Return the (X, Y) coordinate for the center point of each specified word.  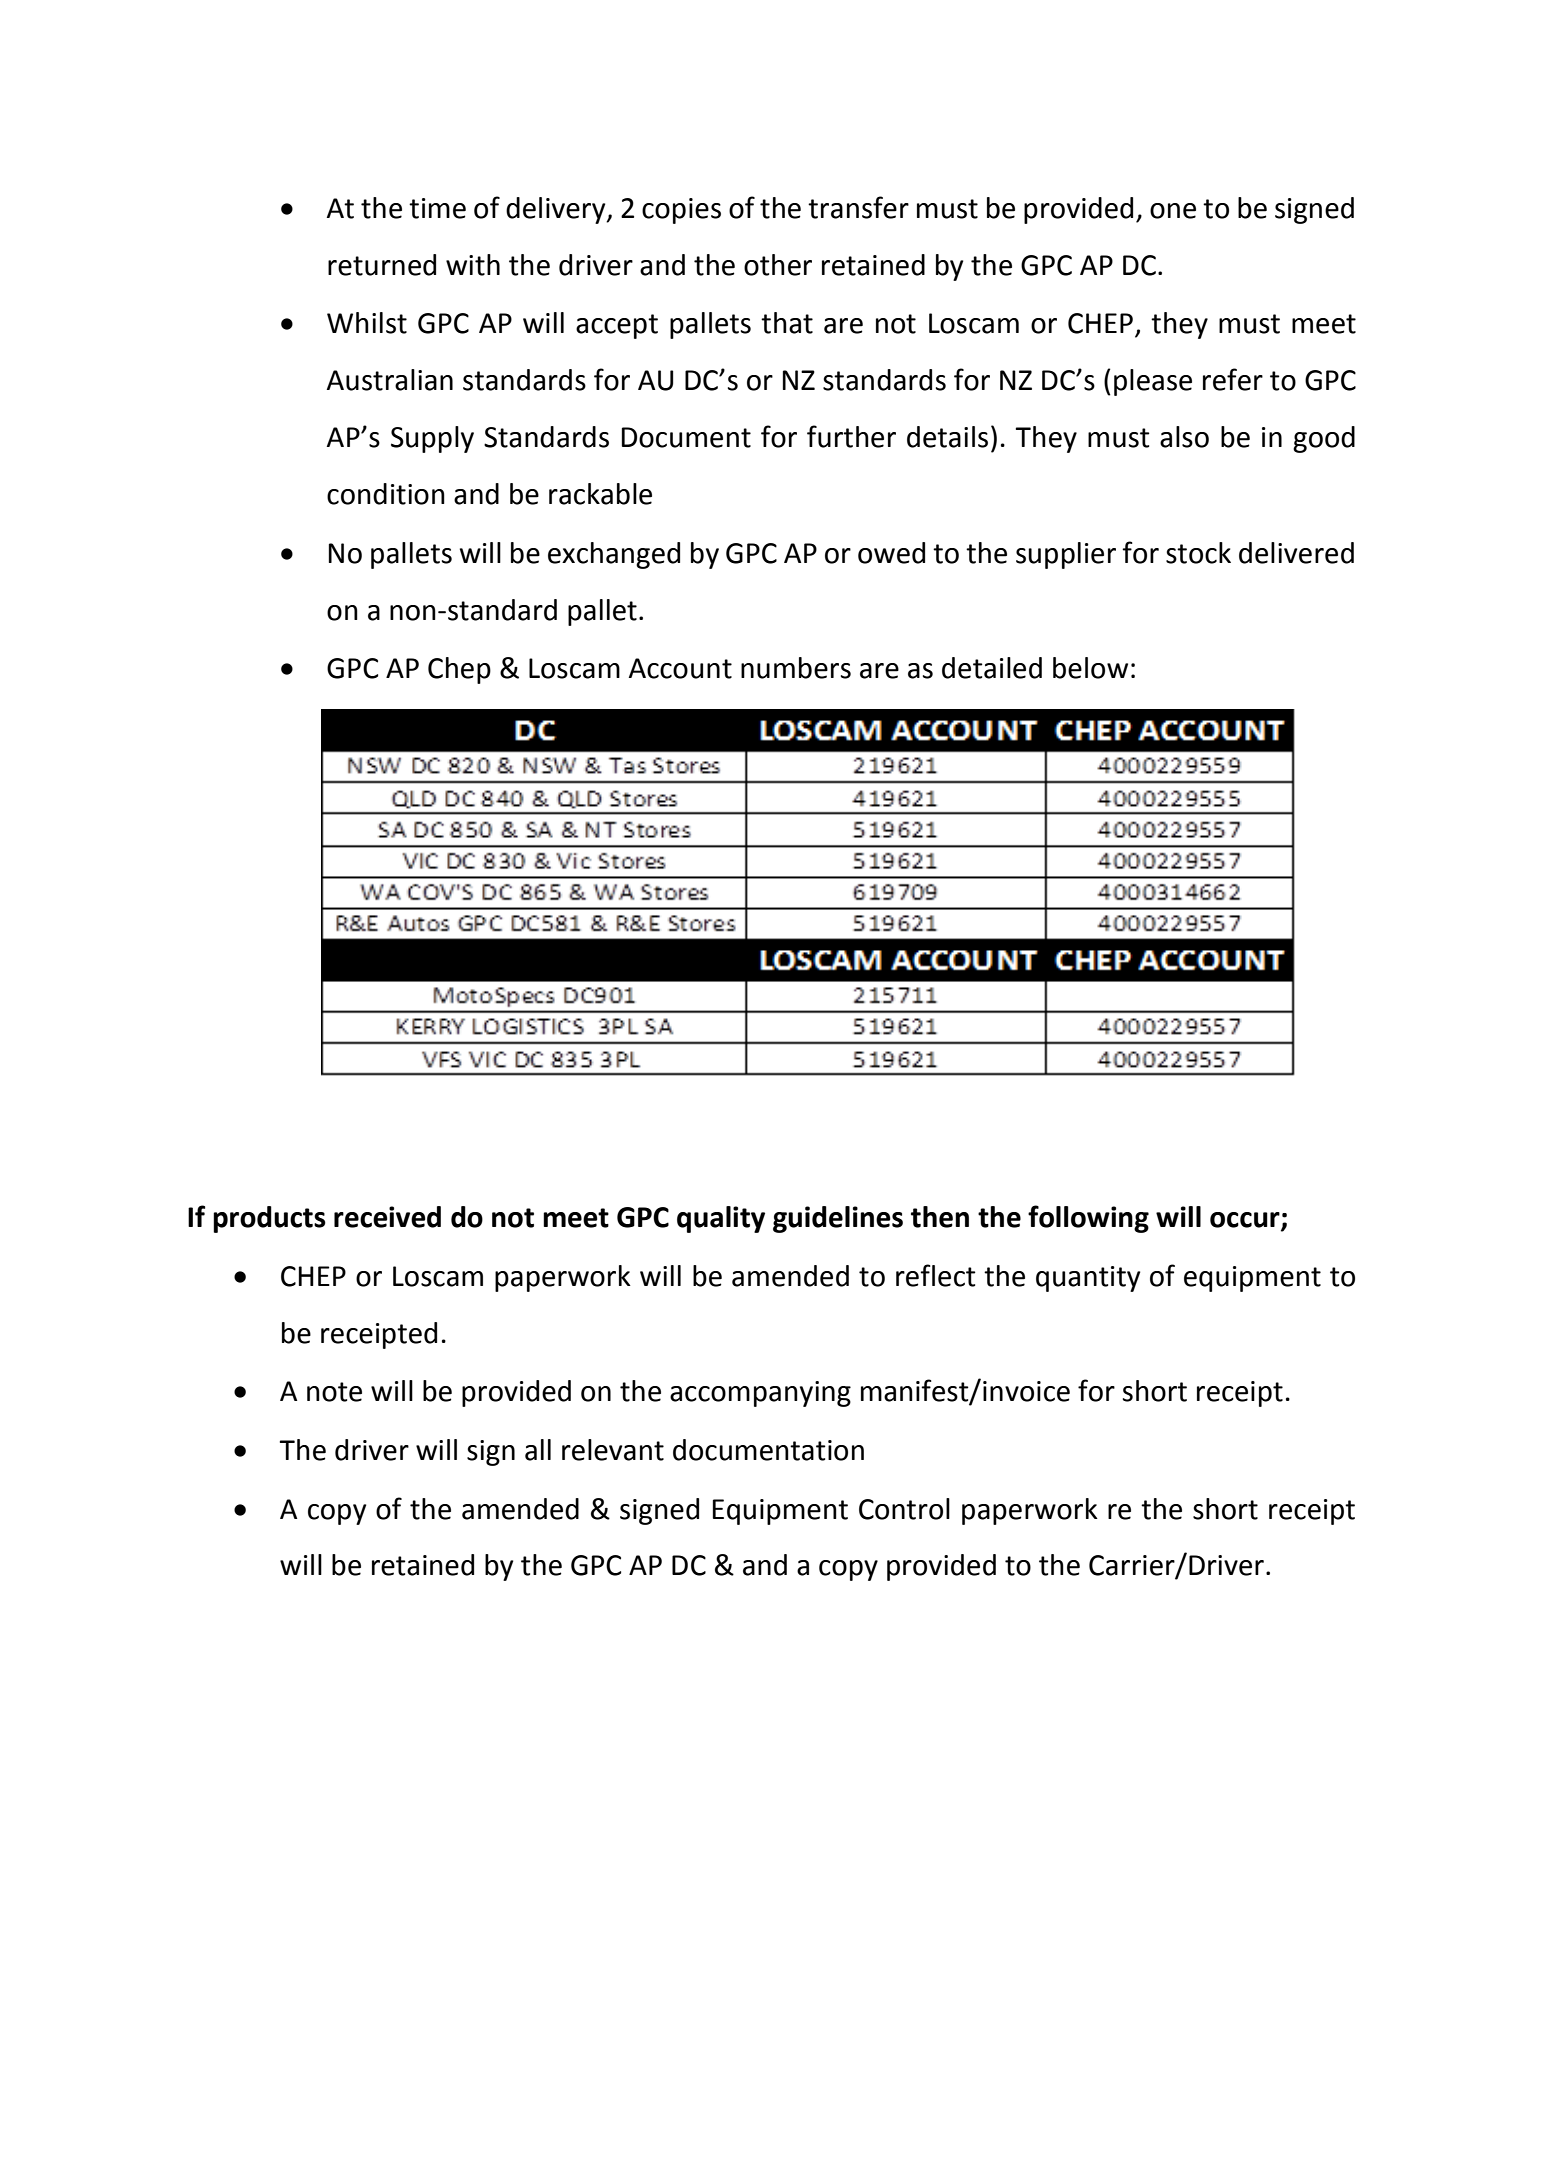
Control (904, 1509)
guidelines (838, 1219)
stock (1198, 553)
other (778, 265)
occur (1246, 1221)
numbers (796, 668)
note (334, 1392)
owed (891, 553)
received (387, 1217)
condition (386, 494)
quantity (1088, 1279)
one (1173, 211)
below (1090, 668)
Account (680, 668)
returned (382, 265)
